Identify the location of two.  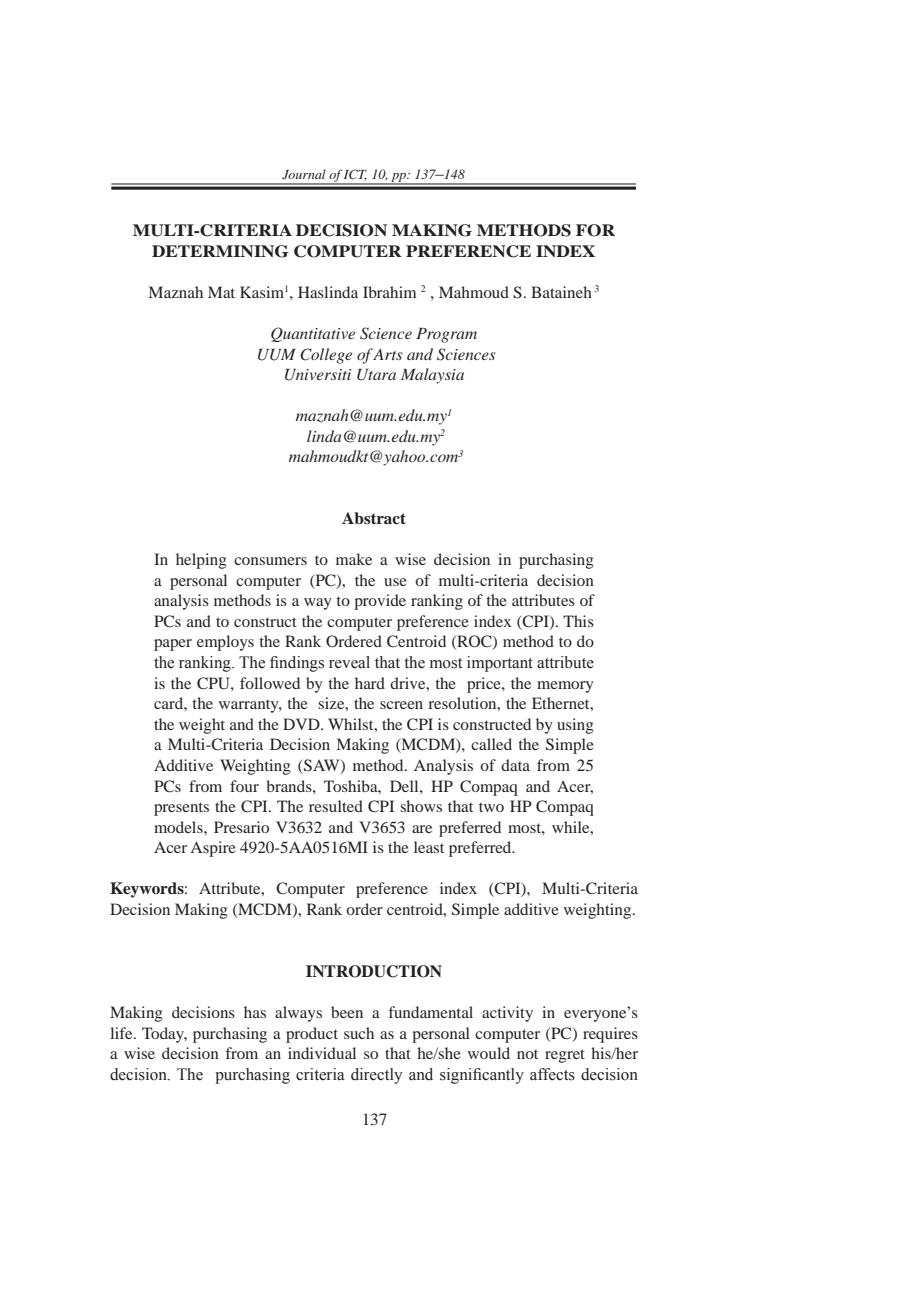
(491, 807).
